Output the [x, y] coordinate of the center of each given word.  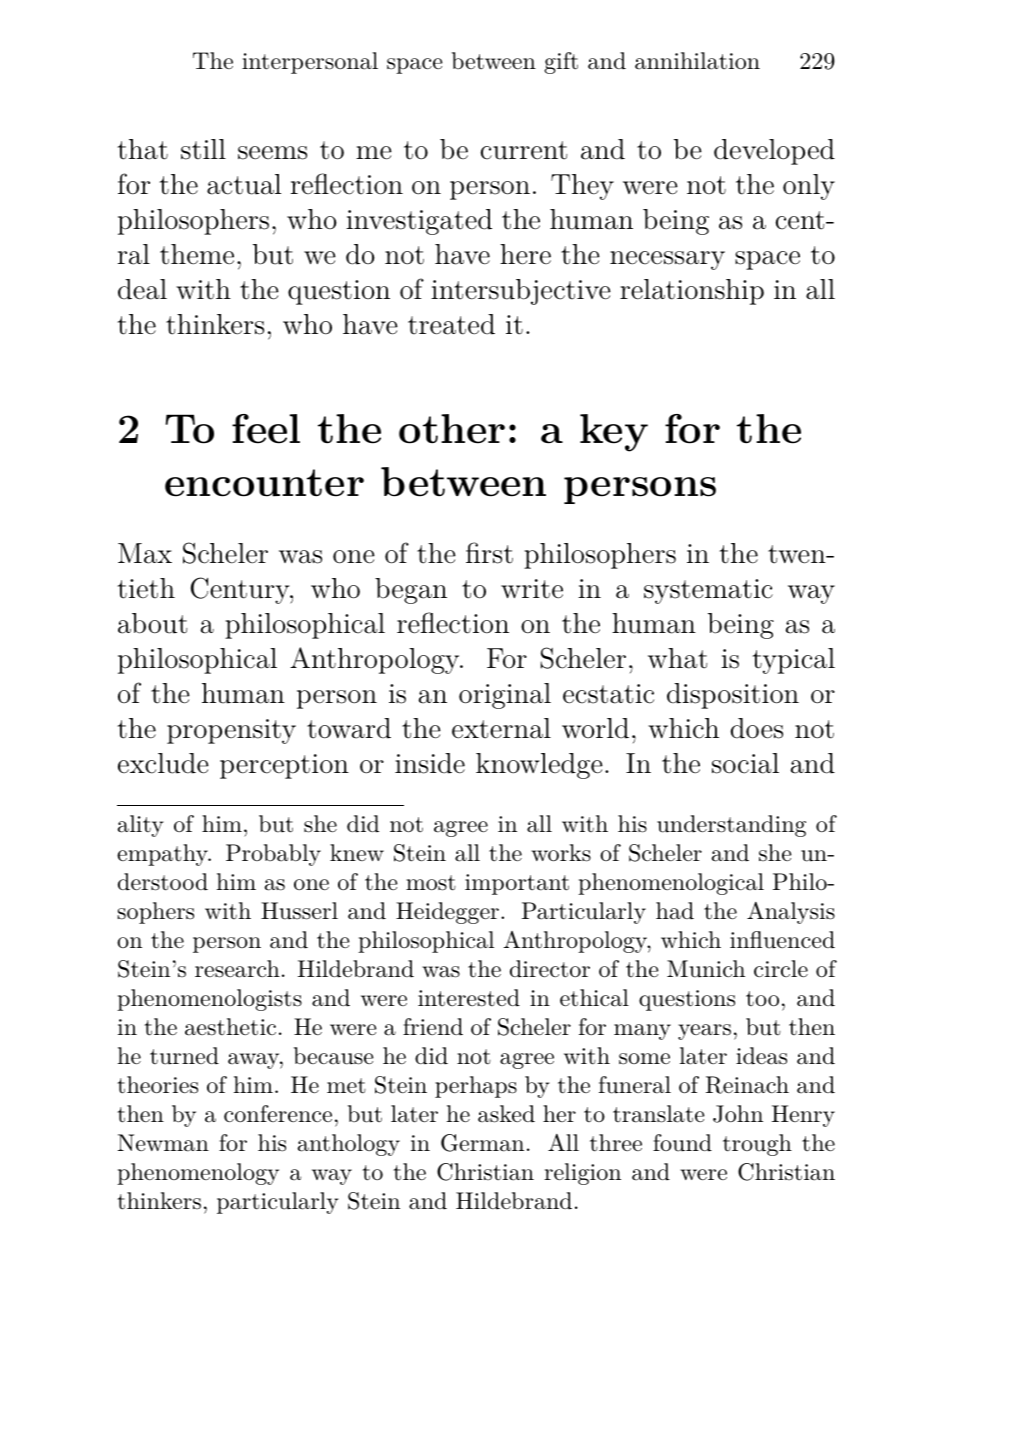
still [203, 149]
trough [757, 1145]
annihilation [697, 61]
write [532, 589]
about [152, 623]
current [524, 150]
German [482, 1143]
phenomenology [198, 1174]
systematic [708, 591]
